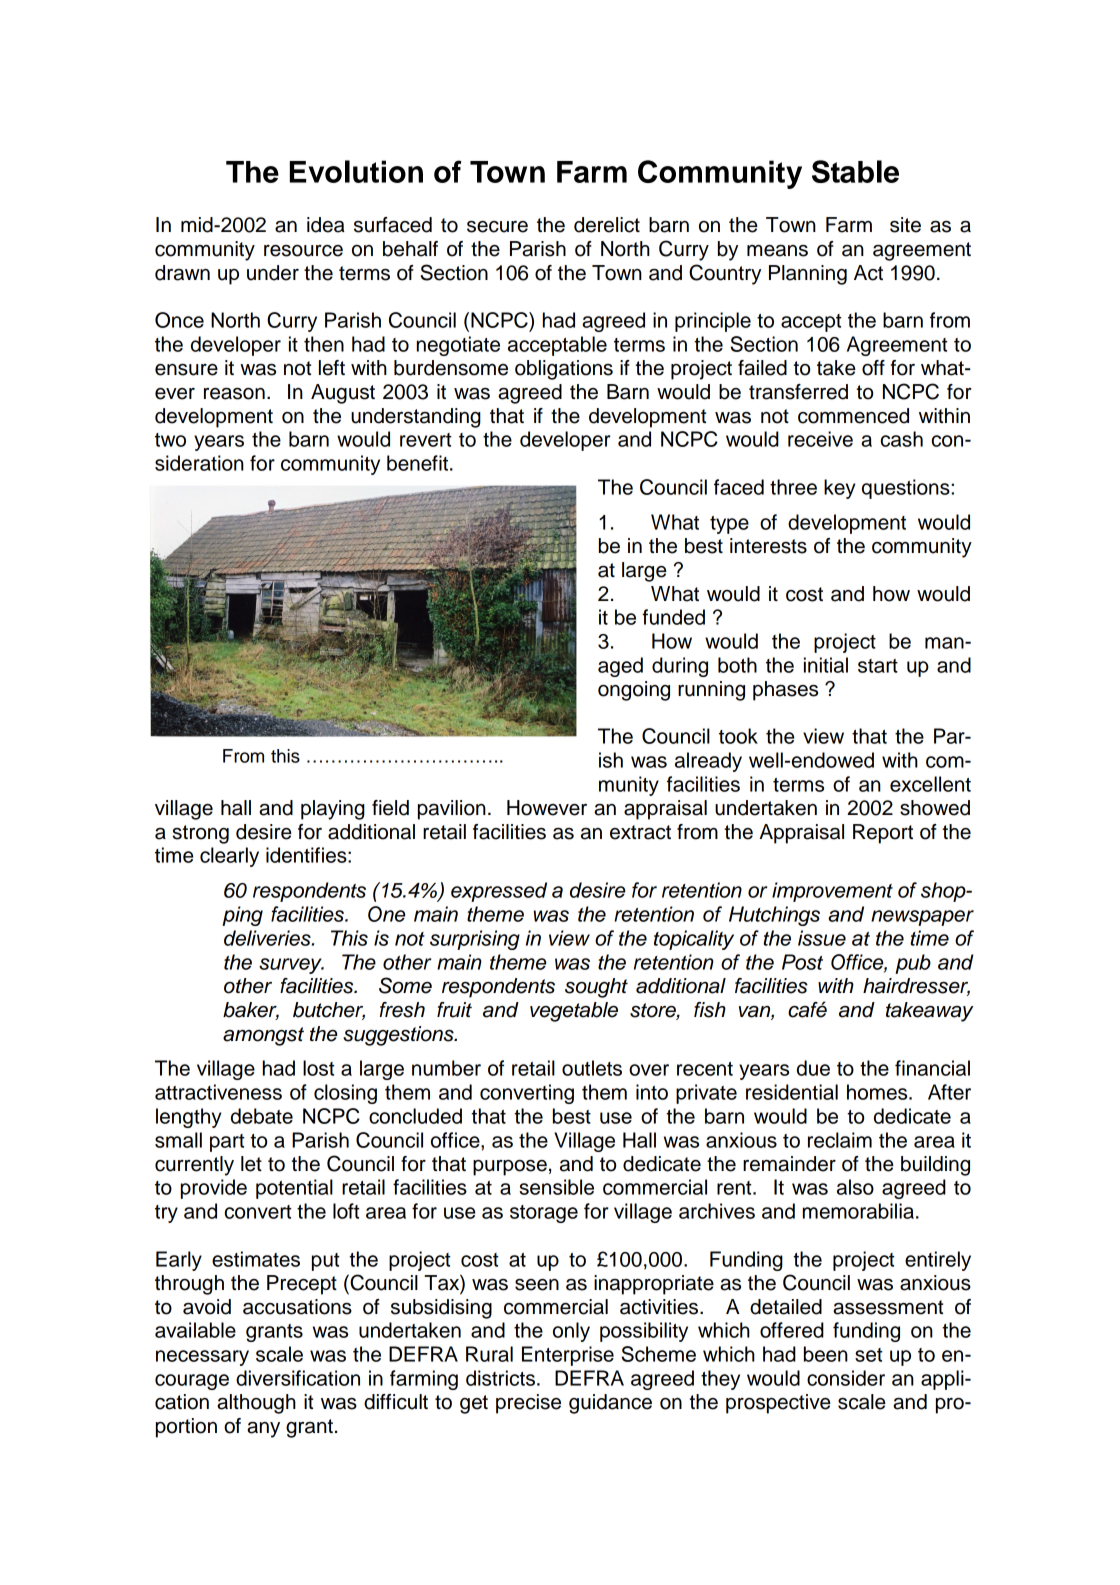  Describe the element at coordinates (832, 892) in the page. I see `improvement` at that location.
